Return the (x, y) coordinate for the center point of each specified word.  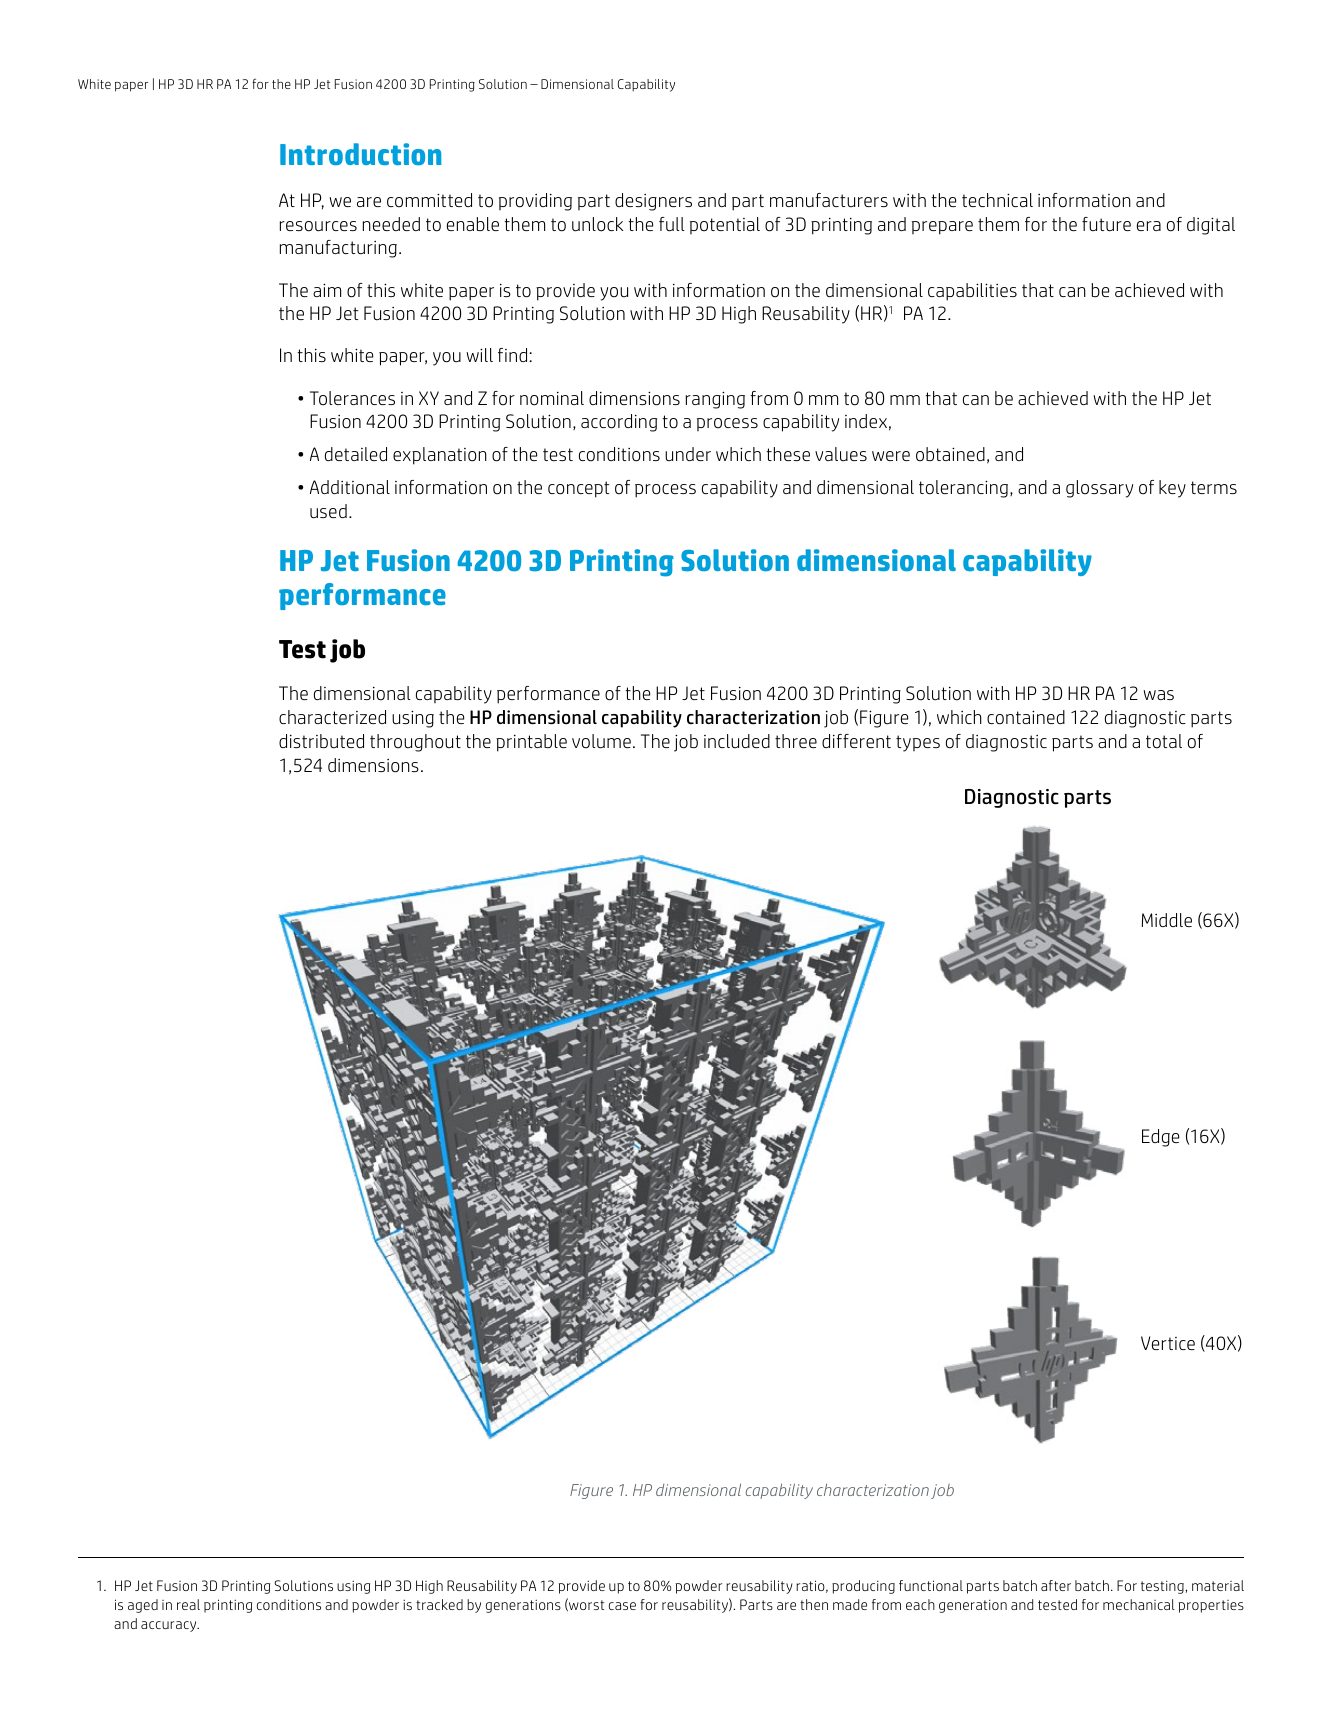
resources (318, 226)
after (1056, 1585)
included (737, 741)
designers (653, 202)
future (1106, 224)
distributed (321, 741)
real (188, 1604)
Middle (1167, 920)
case (622, 1606)
